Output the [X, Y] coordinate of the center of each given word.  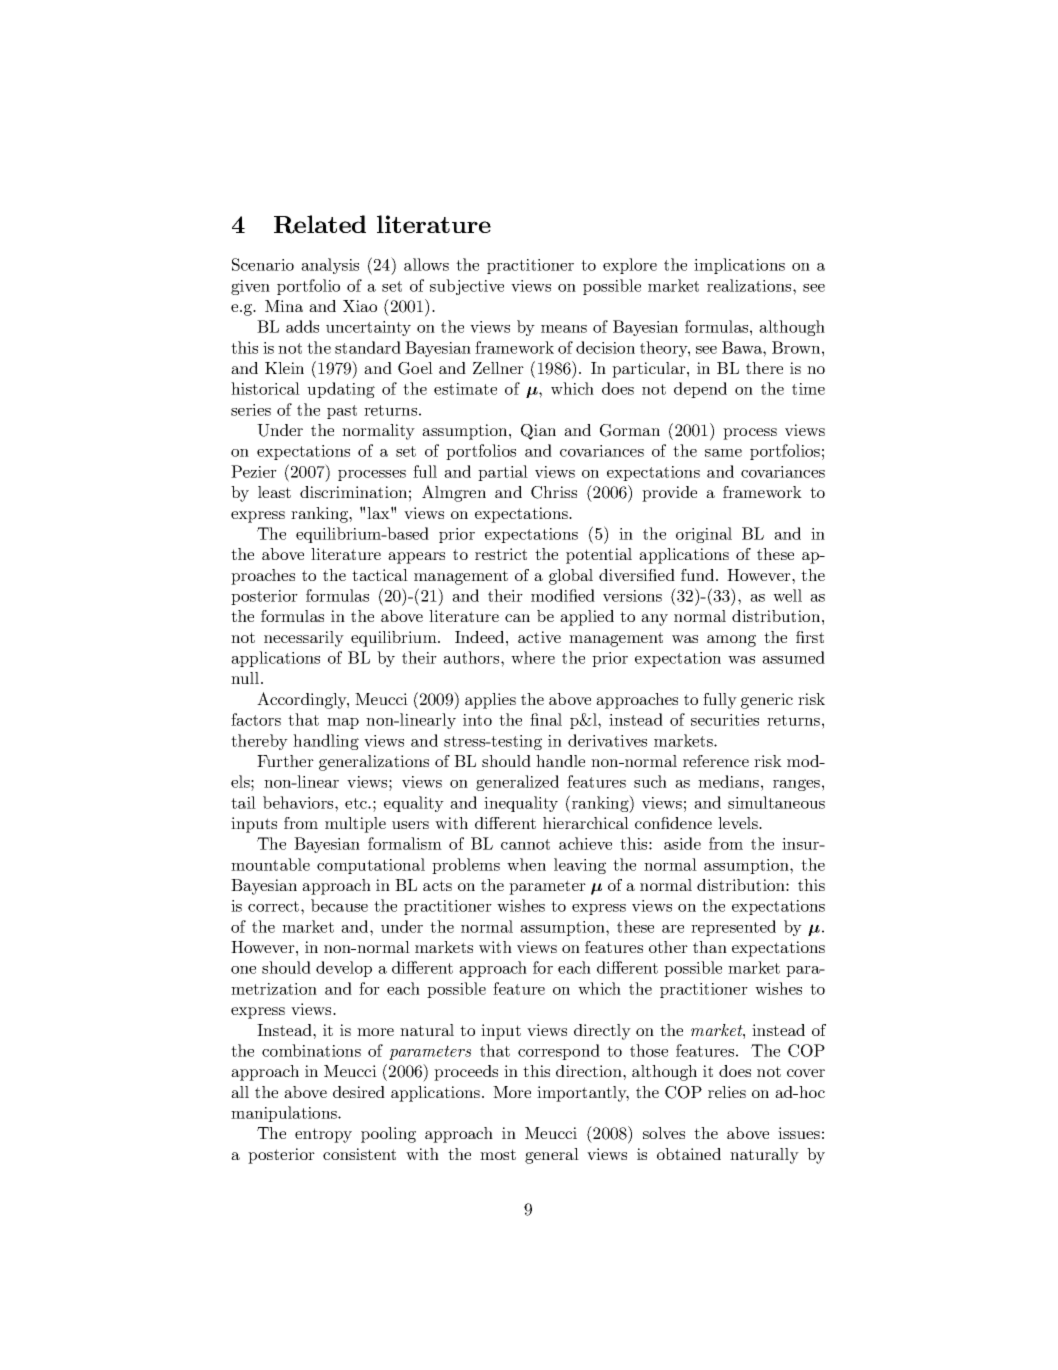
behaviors [299, 802]
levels [739, 823]
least [274, 492]
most [498, 1154]
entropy [323, 1135]
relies [727, 1092]
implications [739, 266]
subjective [467, 287]
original [704, 535]
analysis [330, 266]
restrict [501, 554]
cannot [525, 844]
